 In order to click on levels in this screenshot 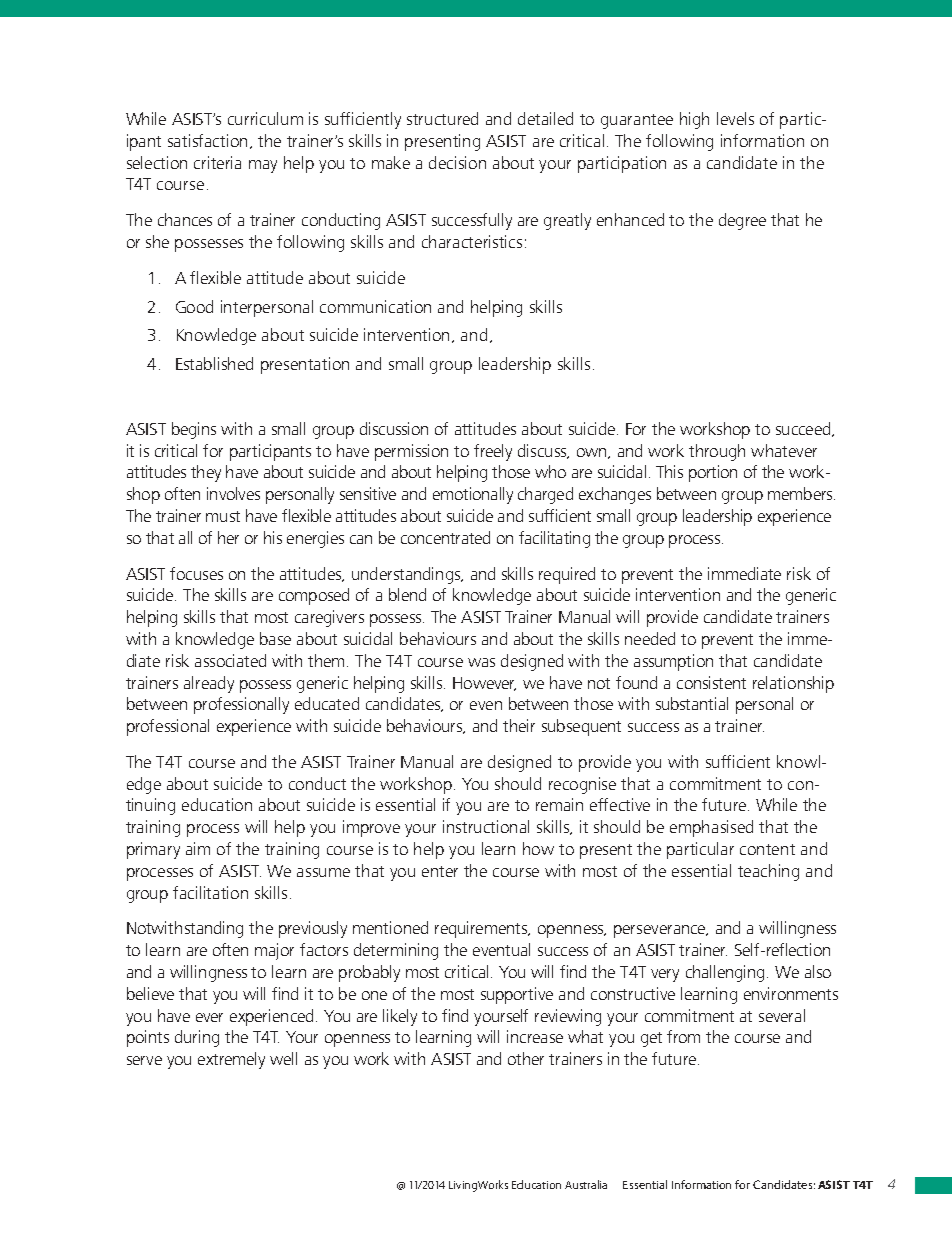, I will do `click(735, 118)`.
